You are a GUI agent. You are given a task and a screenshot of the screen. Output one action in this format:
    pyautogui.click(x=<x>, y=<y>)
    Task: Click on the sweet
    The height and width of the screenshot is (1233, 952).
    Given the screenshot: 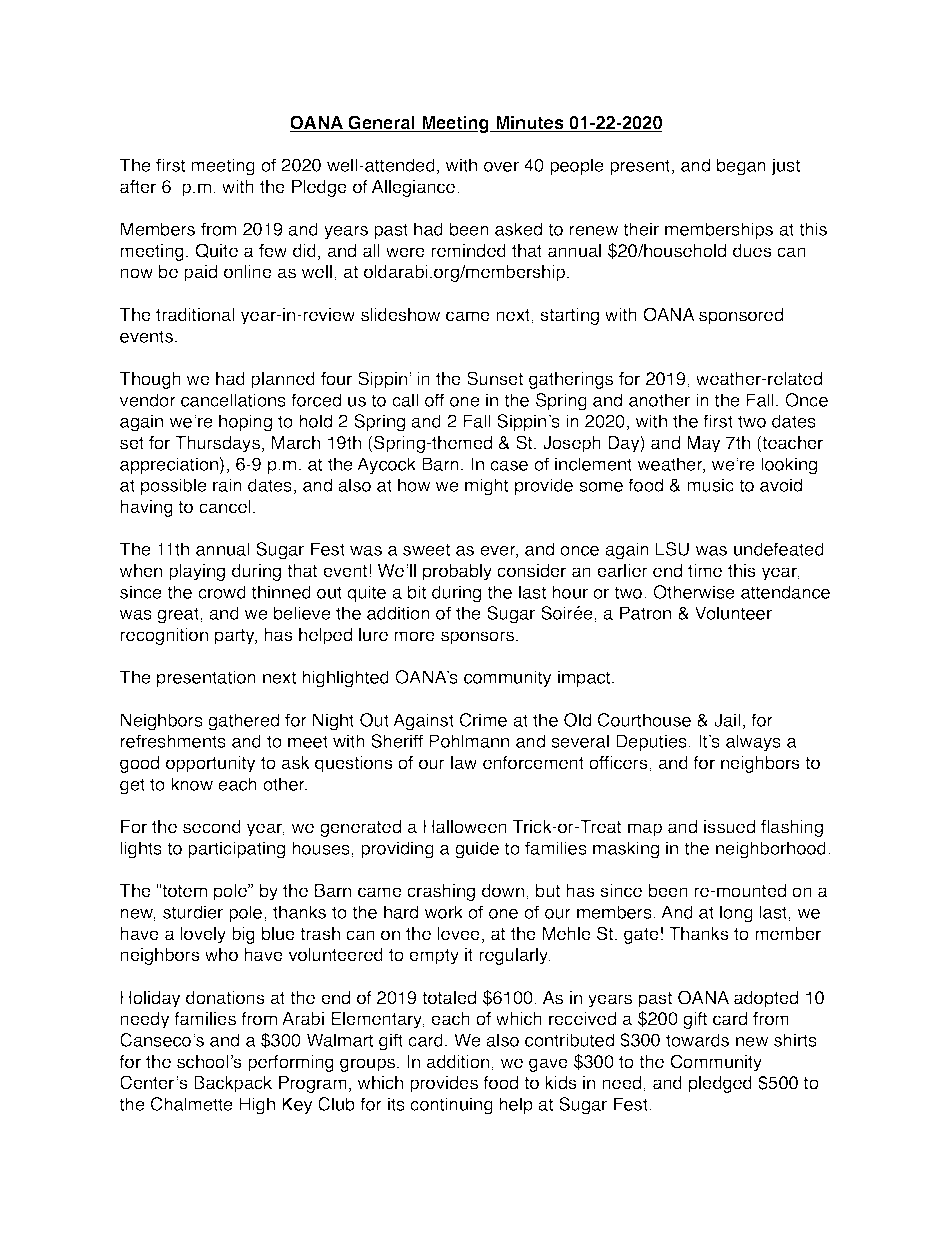 What is the action you would take?
    pyautogui.click(x=426, y=549)
